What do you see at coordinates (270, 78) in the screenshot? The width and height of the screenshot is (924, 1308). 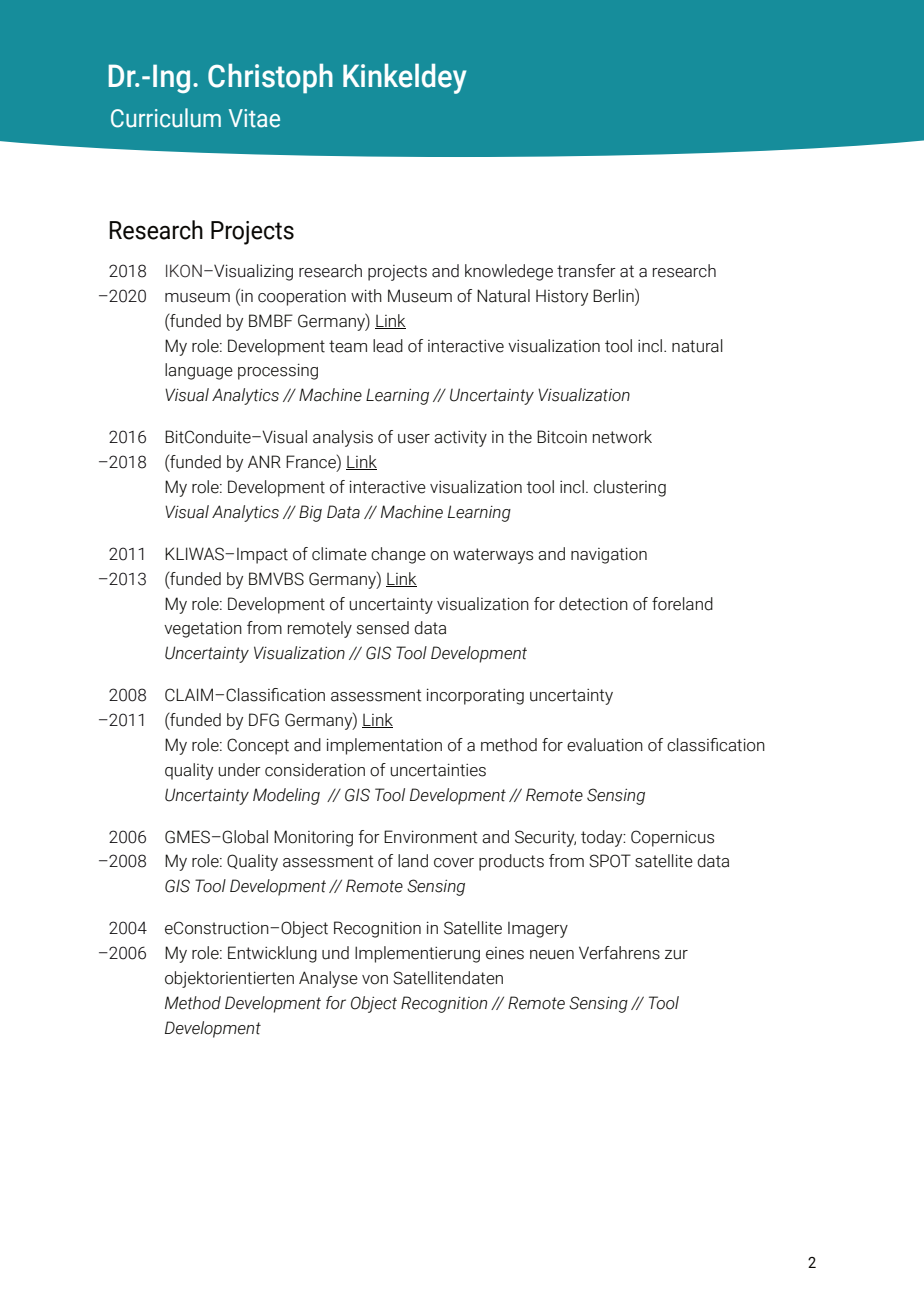 I see `Christoph` at bounding box center [270, 78].
